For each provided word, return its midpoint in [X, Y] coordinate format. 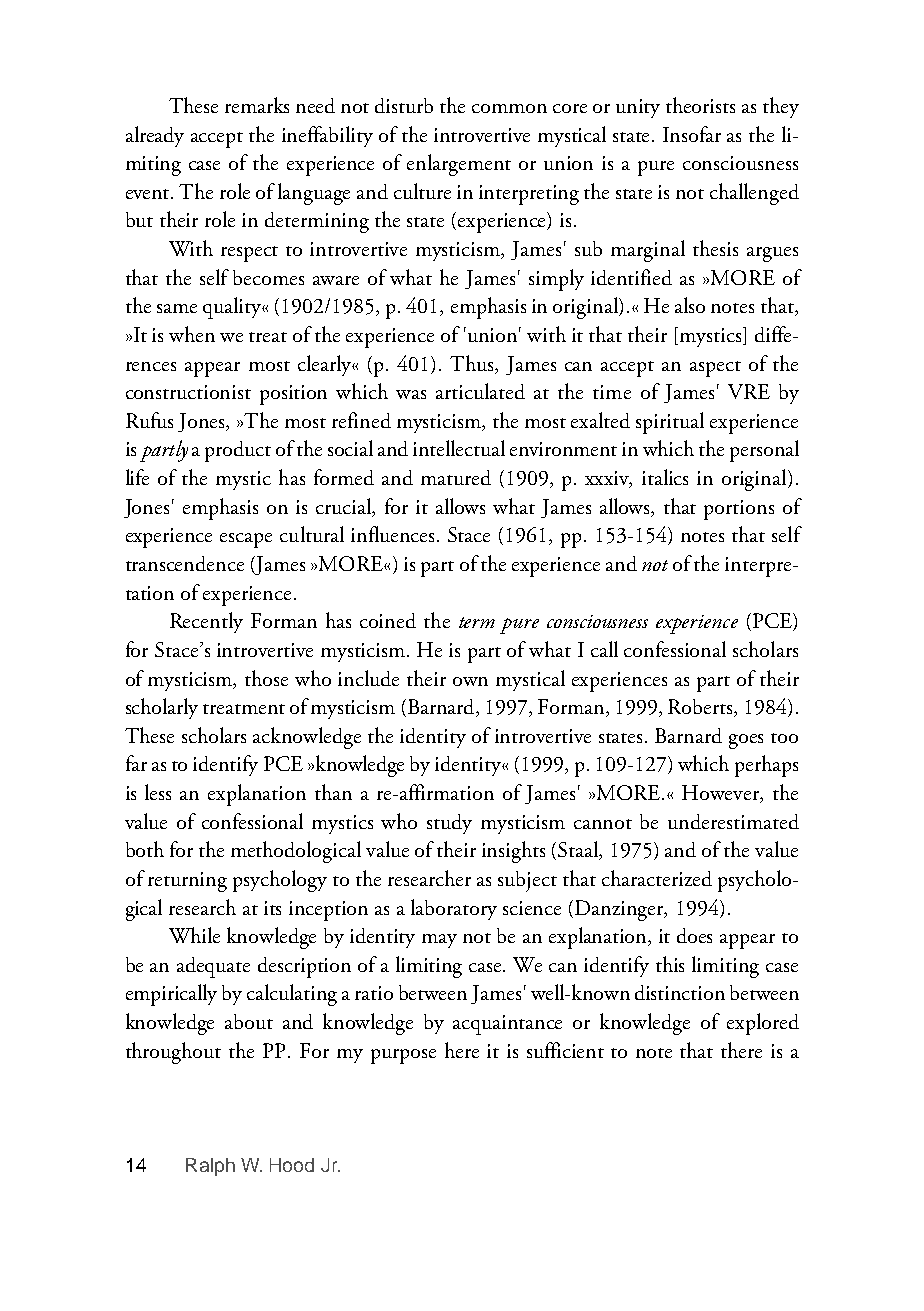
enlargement [459, 165]
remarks [257, 105]
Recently [206, 622]
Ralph [210, 1167]
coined [388, 620]
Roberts [701, 708]
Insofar [692, 134]
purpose [403, 1056]
